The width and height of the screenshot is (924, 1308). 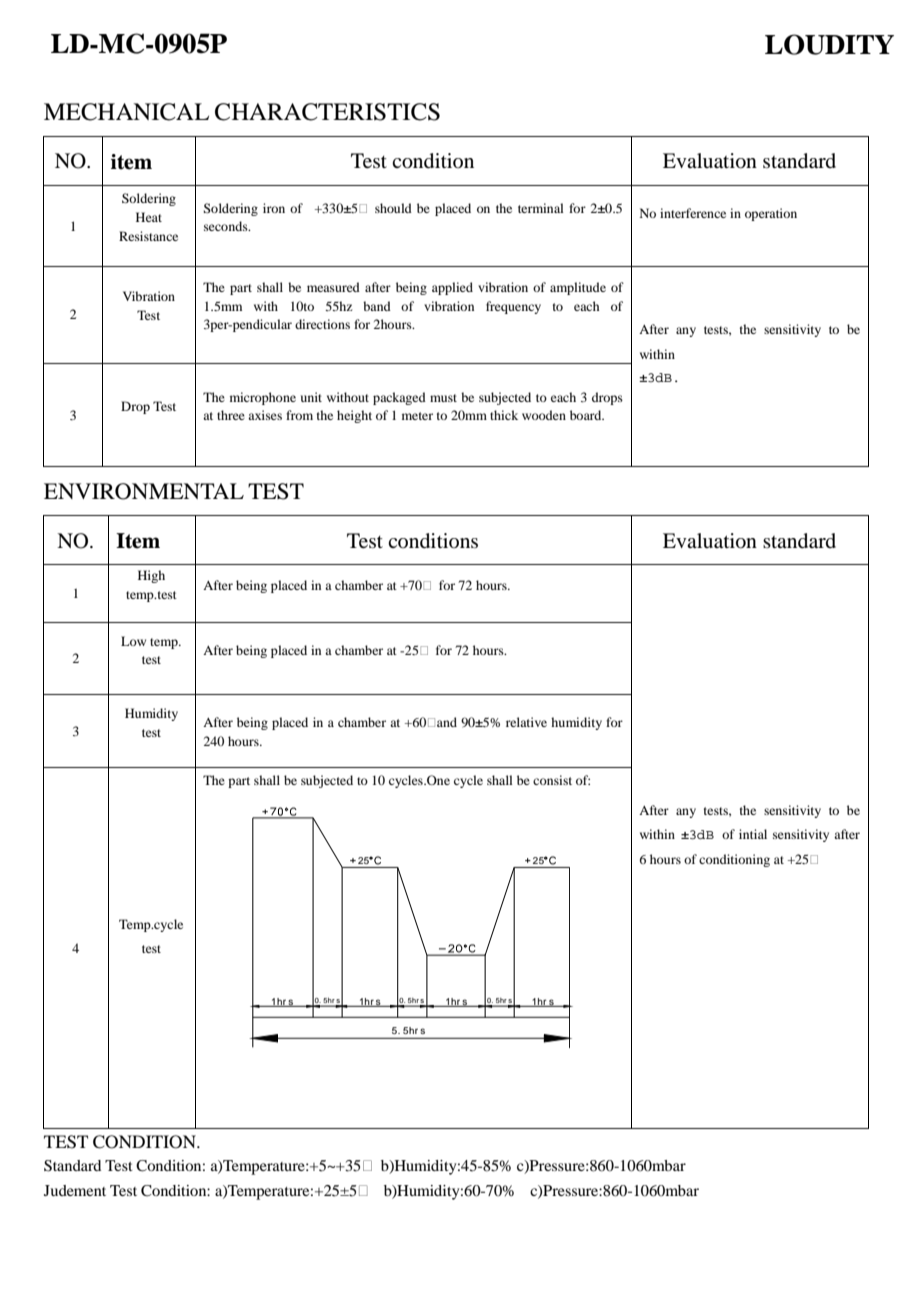 What do you see at coordinates (552, 780) in the screenshot?
I see `consist` at bounding box center [552, 780].
